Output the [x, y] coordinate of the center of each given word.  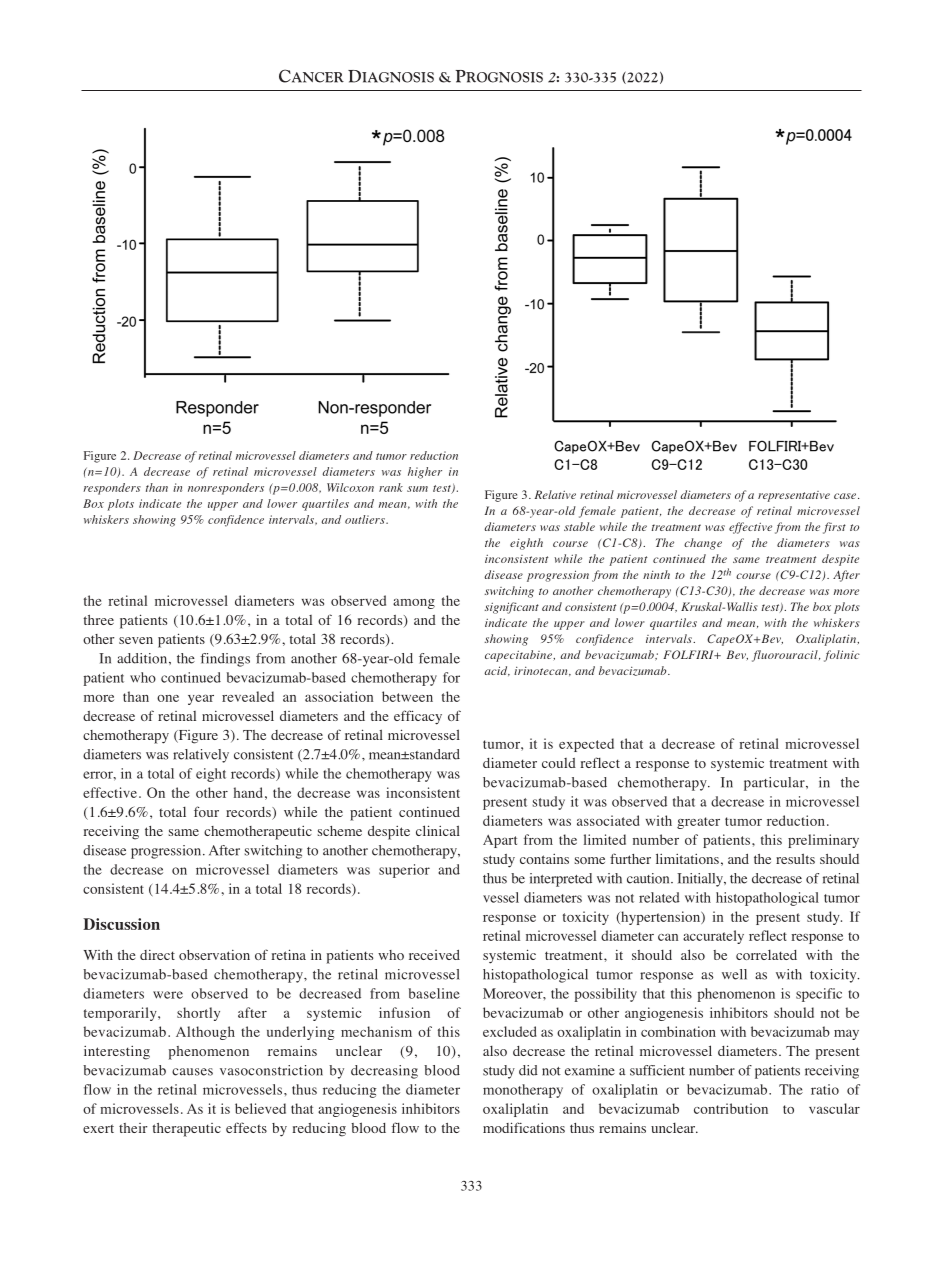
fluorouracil [786, 656]
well [734, 974]
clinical [438, 830]
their [133, 1128]
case [846, 496]
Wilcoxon [350, 487]
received [434, 955]
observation [214, 955]
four [206, 811]
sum [417, 489]
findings [225, 660]
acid [497, 671]
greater [698, 823]
